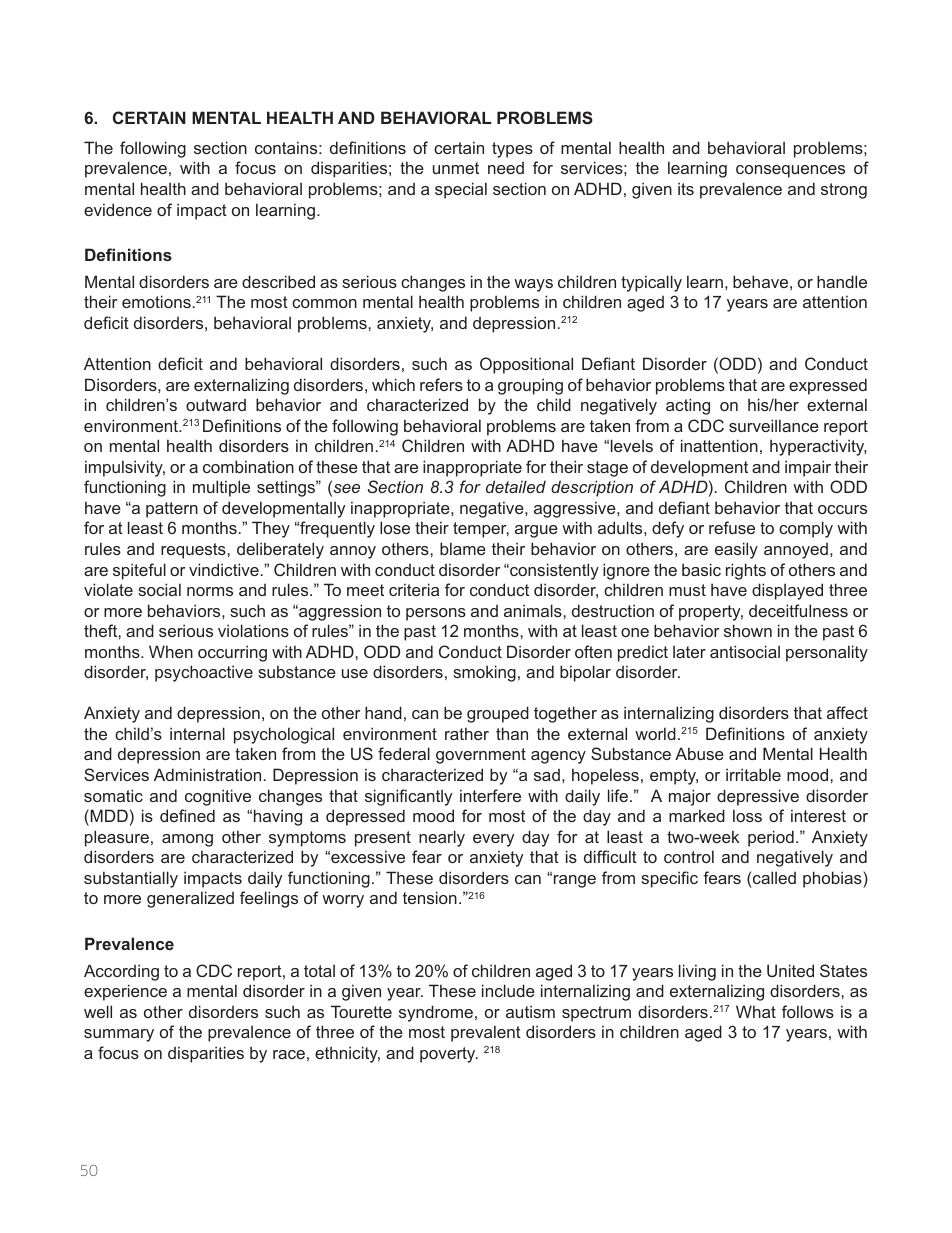 The height and width of the document is (1233, 952). What do you see at coordinates (808, 468) in the document?
I see `impair` at bounding box center [808, 468].
